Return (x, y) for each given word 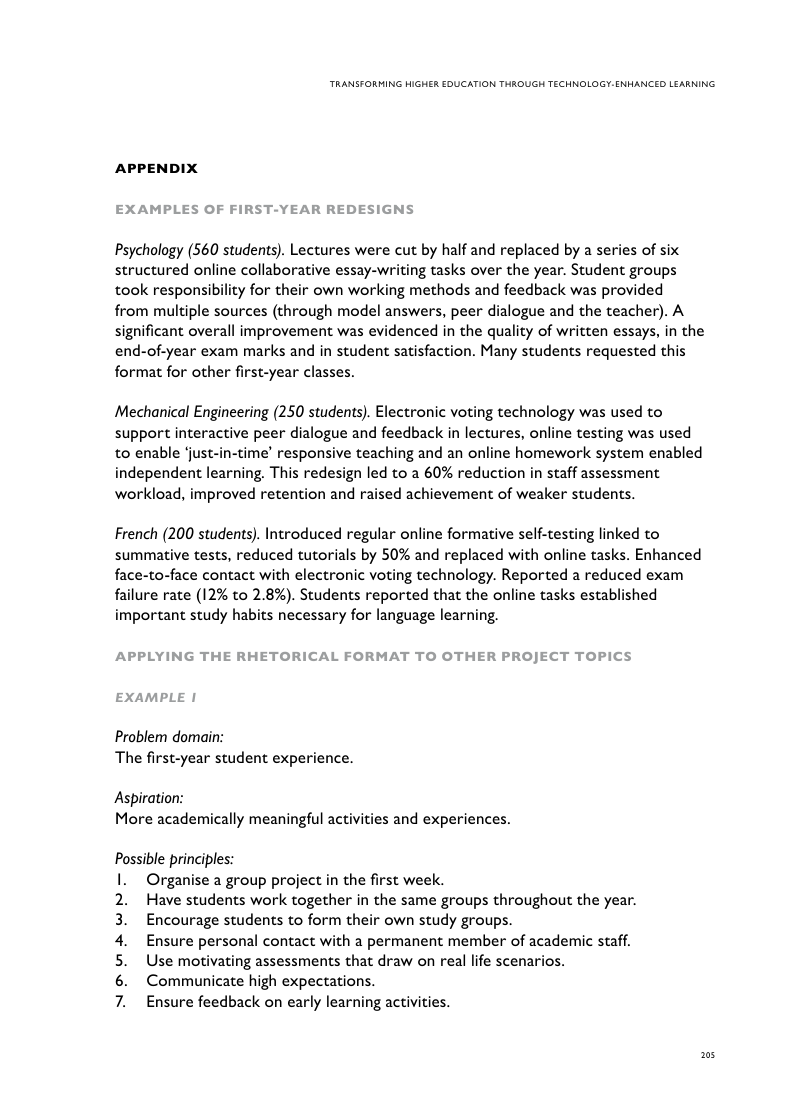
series (617, 249)
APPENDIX (156, 168)
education (469, 84)
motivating (214, 962)
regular (371, 535)
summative (152, 554)
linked (619, 533)
